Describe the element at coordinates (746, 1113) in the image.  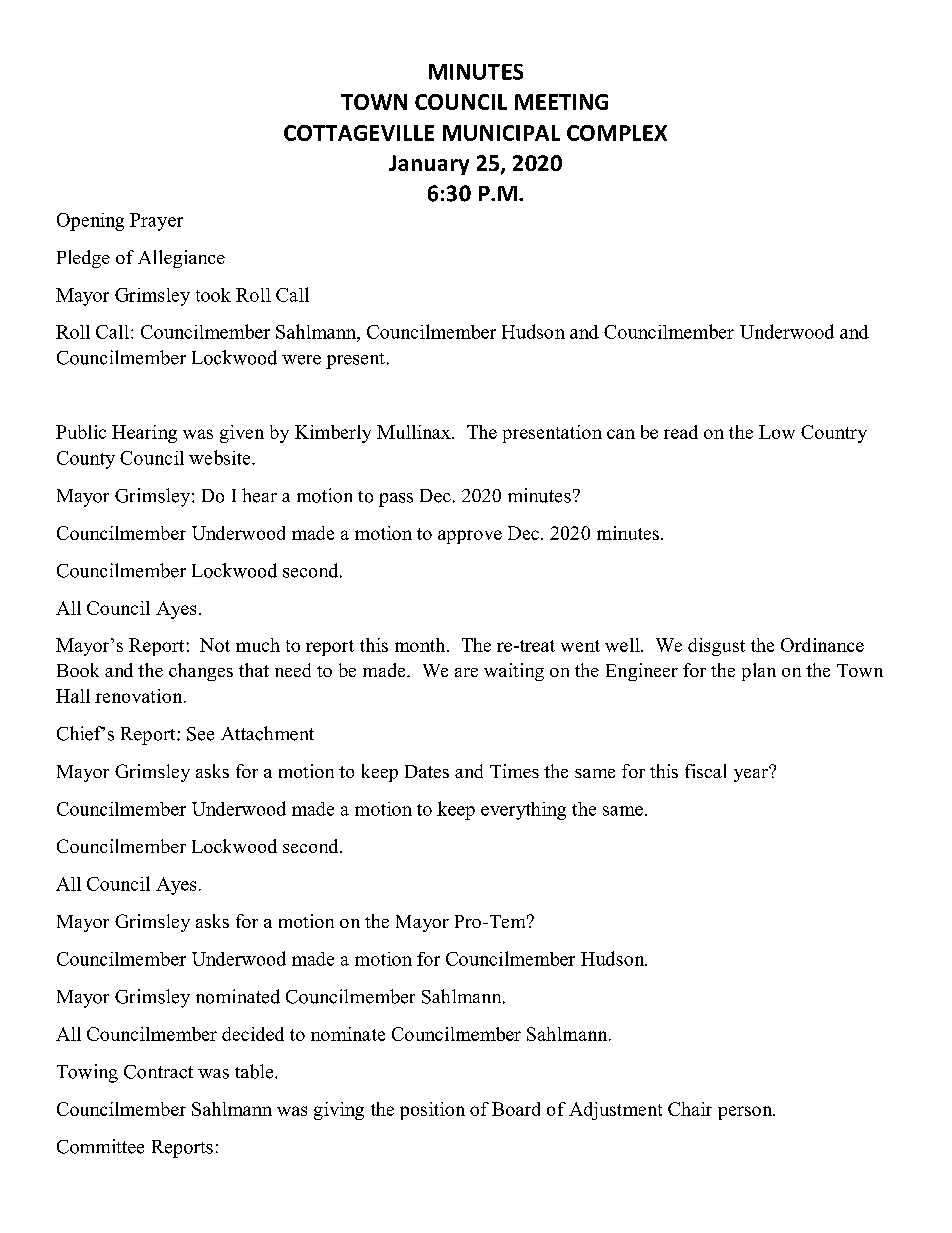
I see `person` at that location.
